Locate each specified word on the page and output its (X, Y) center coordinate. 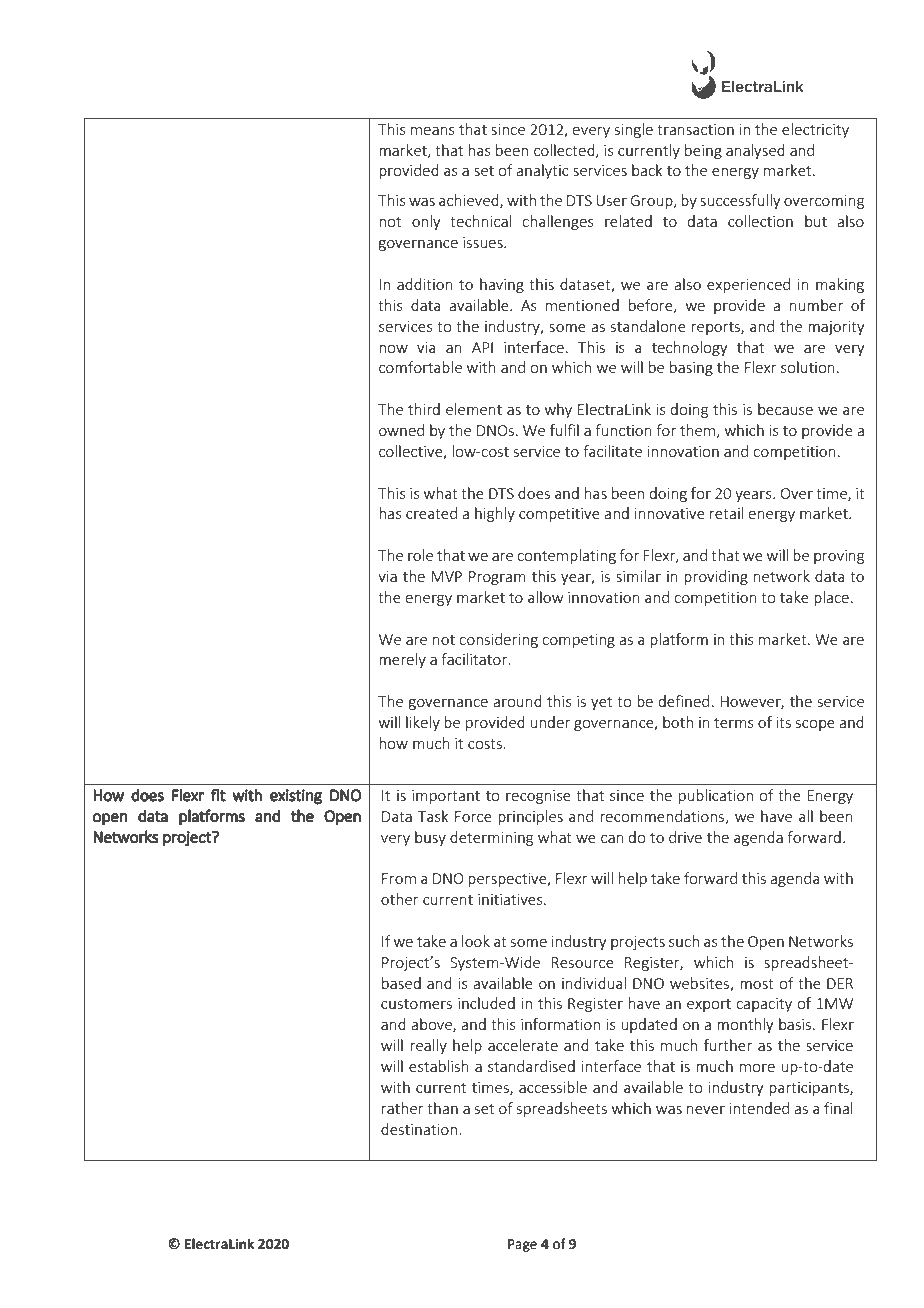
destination (419, 1129)
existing (296, 797)
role (420, 555)
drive (685, 837)
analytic (542, 171)
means (433, 131)
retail (726, 513)
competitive (559, 515)
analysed (755, 151)
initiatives (511, 899)
